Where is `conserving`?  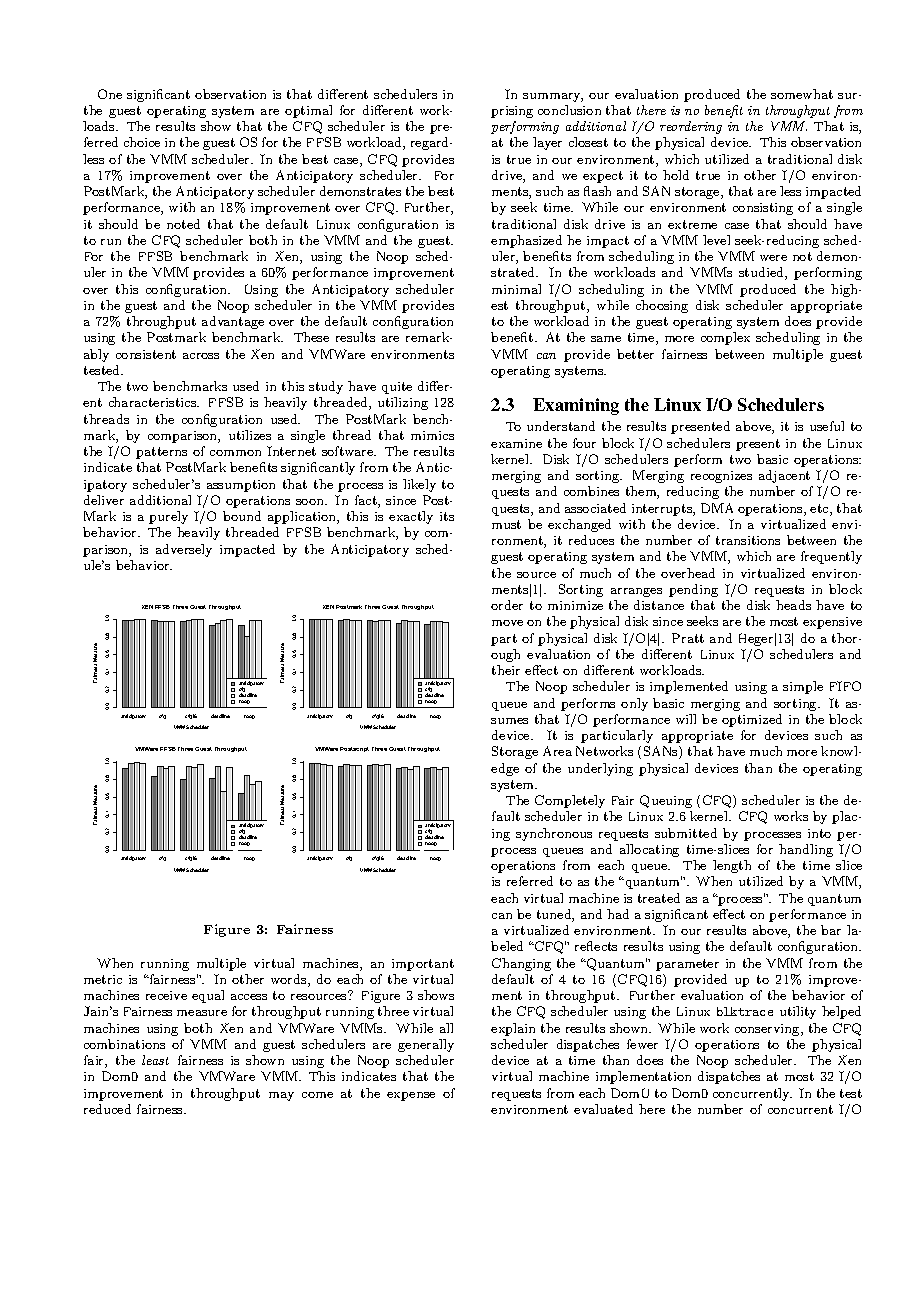
conserving is located at coordinates (768, 1030).
